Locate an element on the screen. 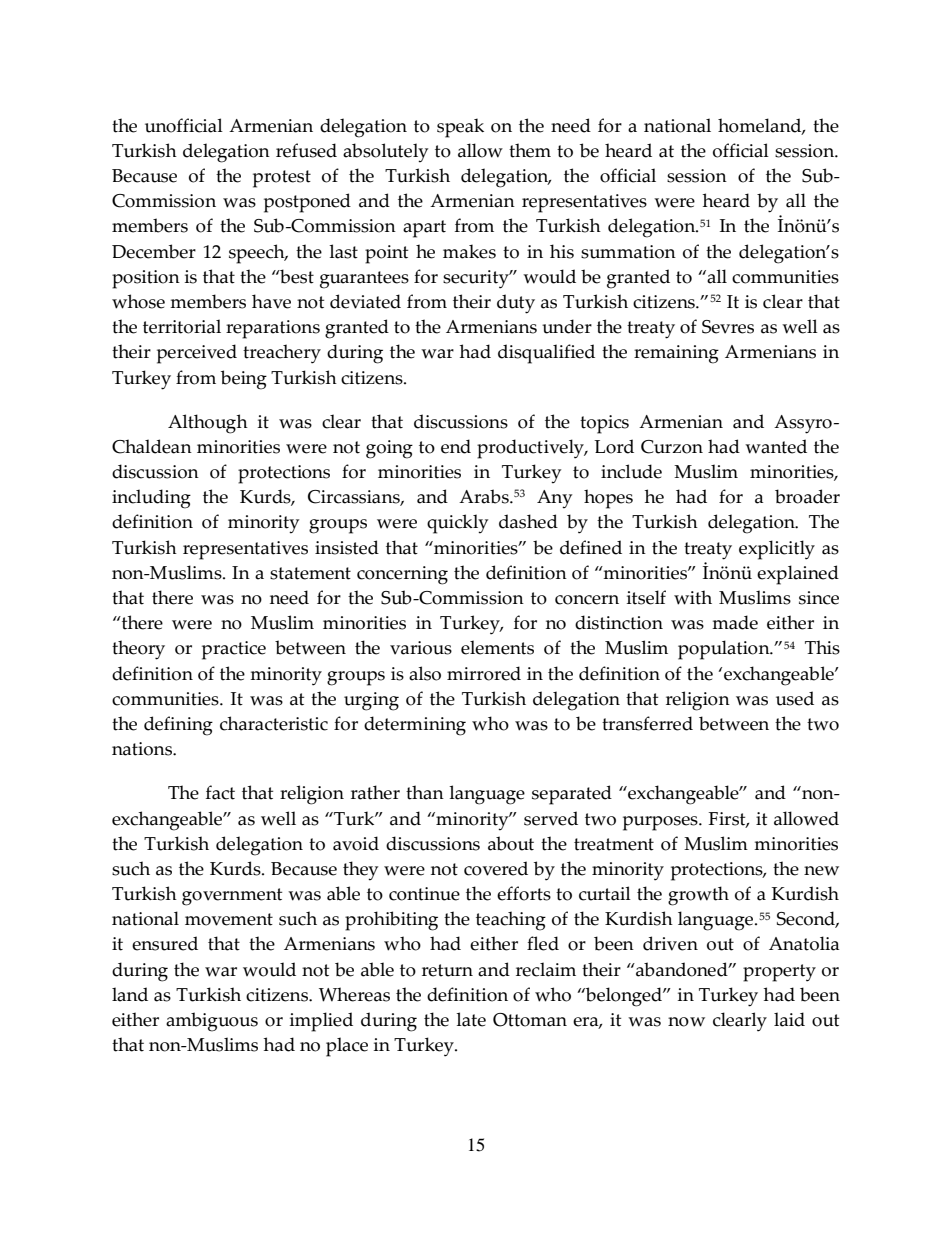 The height and width of the screenshot is (1233, 952). statement is located at coordinates (310, 573).
